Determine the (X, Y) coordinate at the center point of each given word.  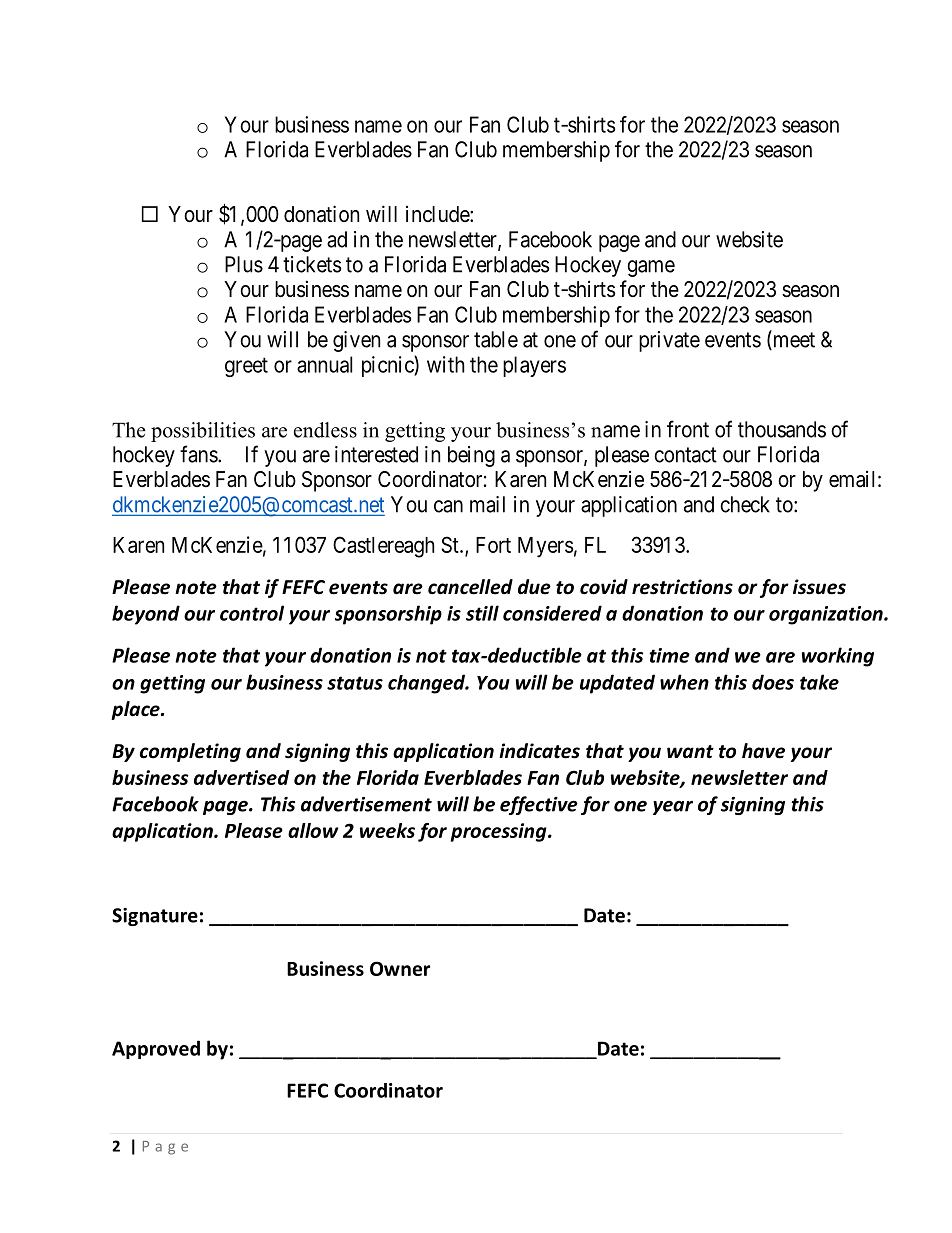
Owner (400, 968)
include (438, 214)
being (471, 456)
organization (827, 615)
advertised (242, 777)
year (673, 807)
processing (499, 832)
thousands (782, 429)
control (252, 613)
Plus (244, 264)
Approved (156, 1049)
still (482, 613)
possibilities (203, 432)
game (651, 268)
